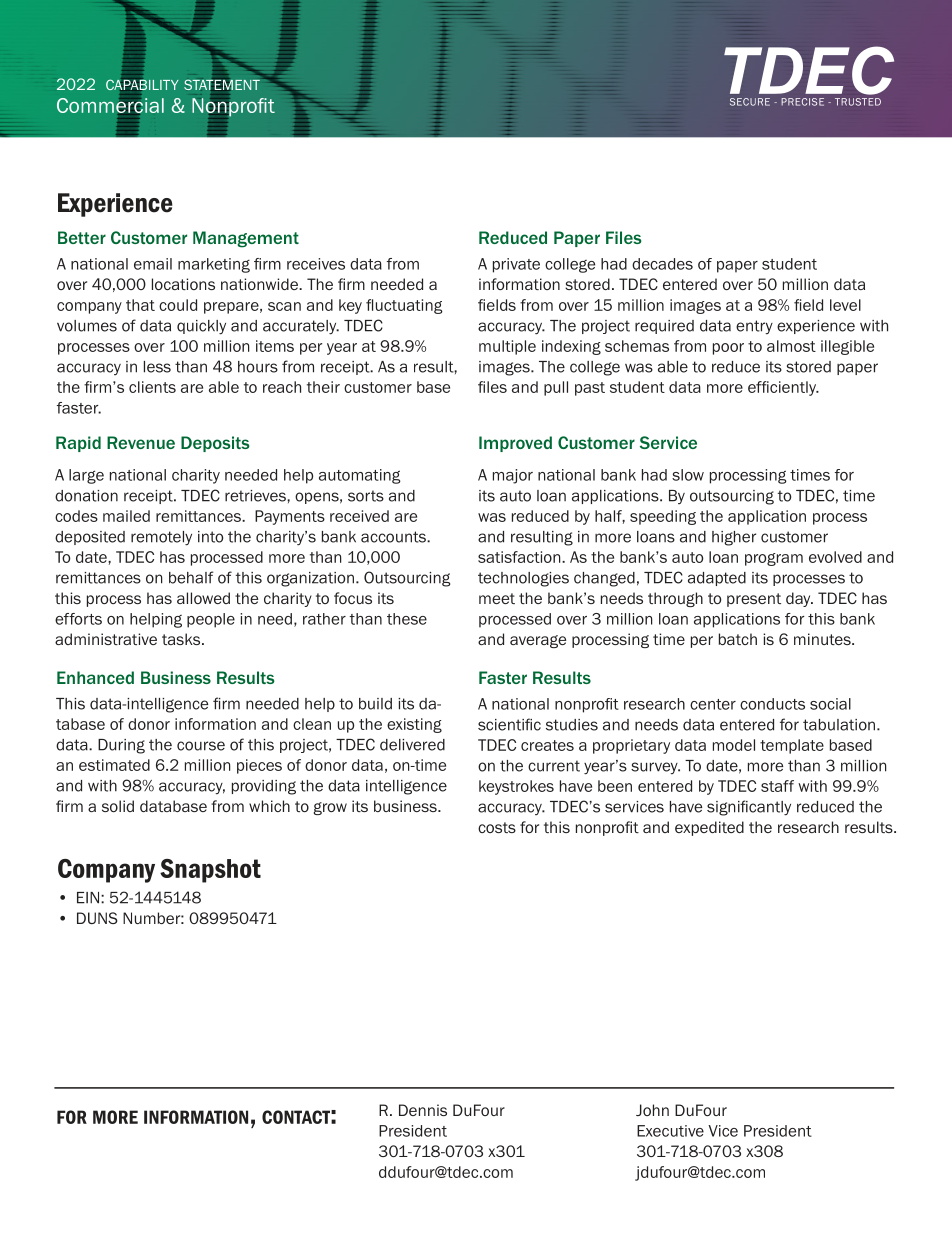  What do you see at coordinates (141, 442) in the screenshot?
I see `Revenue` at bounding box center [141, 442].
